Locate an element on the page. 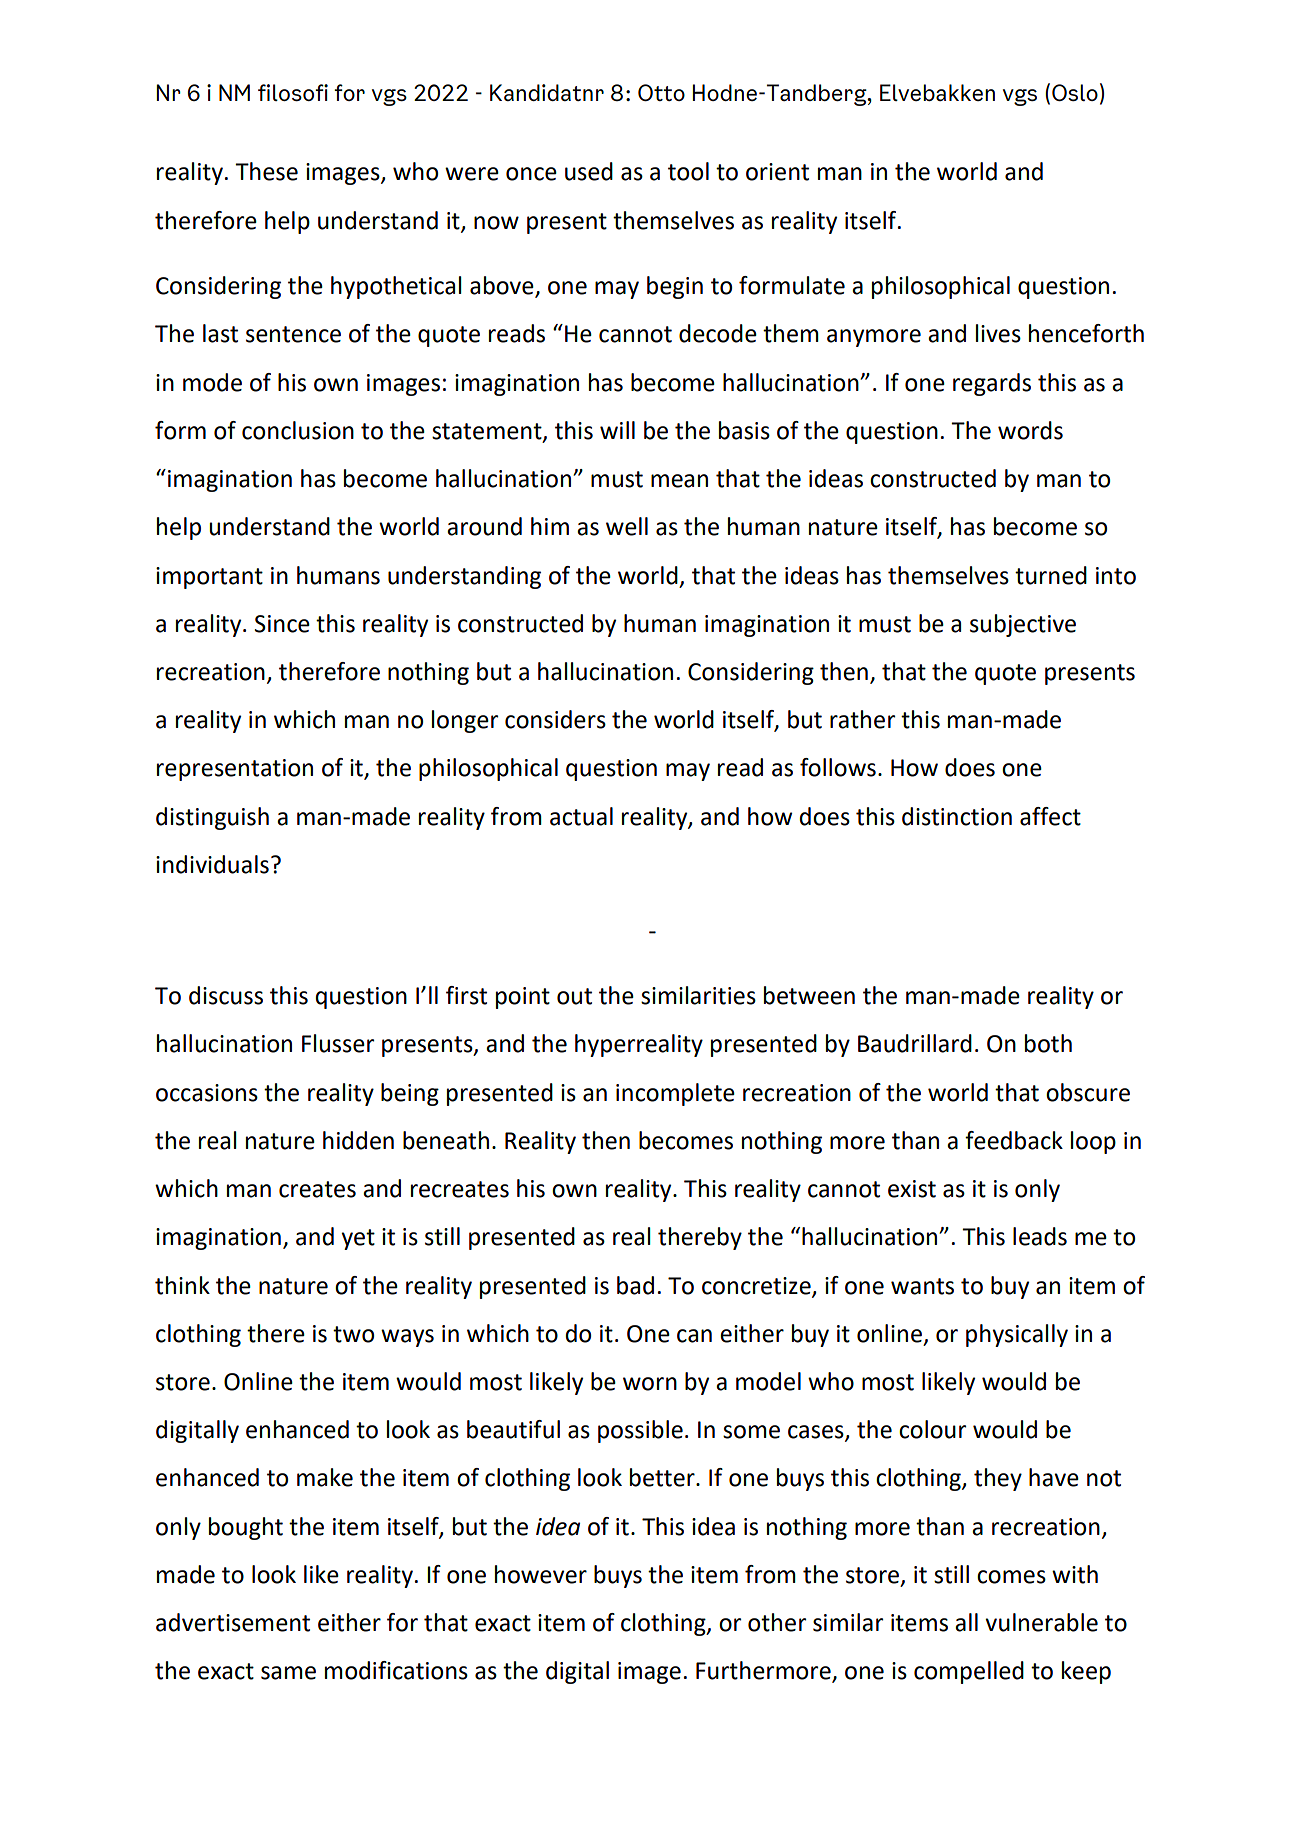  These is located at coordinates (266, 171).
